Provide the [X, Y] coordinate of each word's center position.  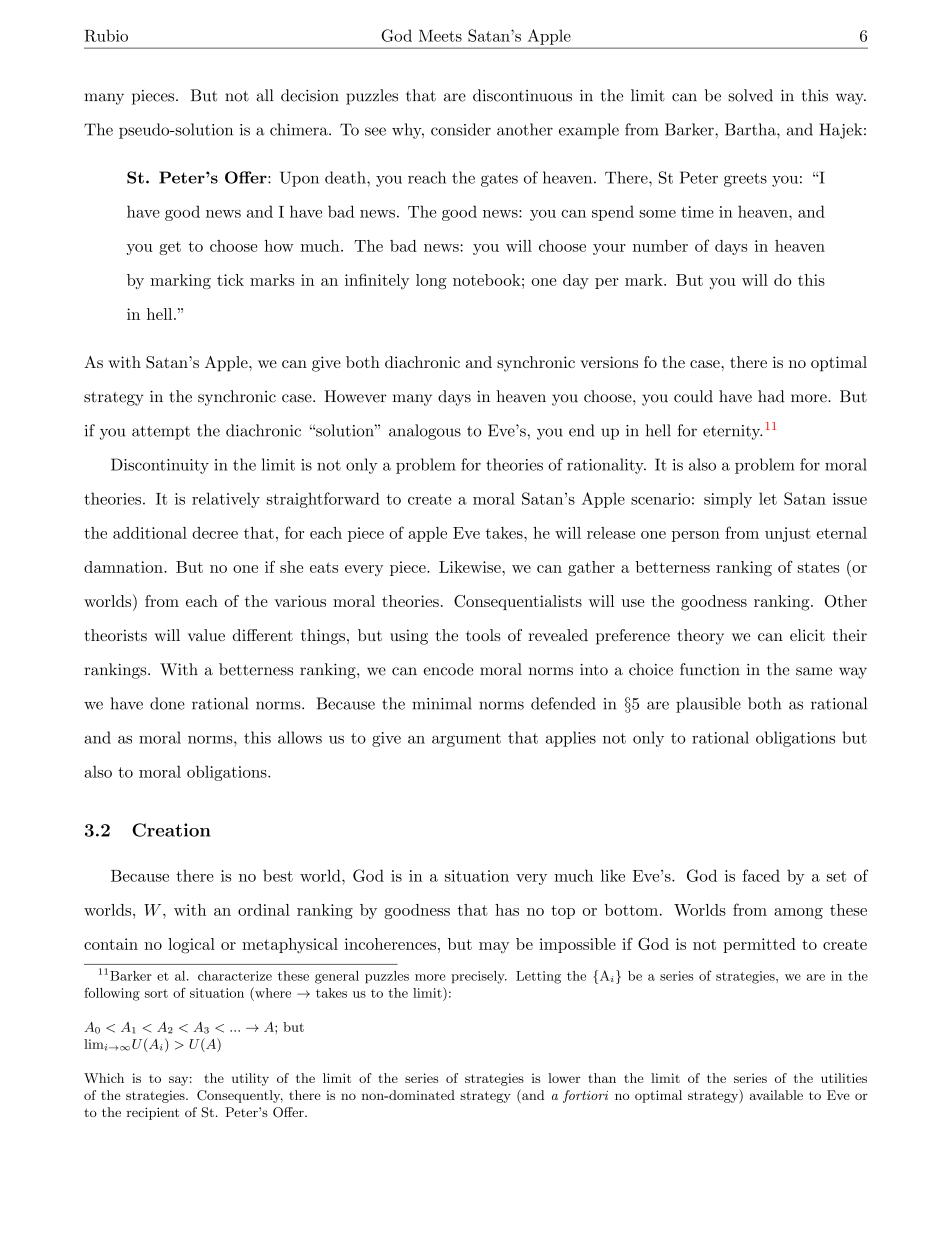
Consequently [240, 1096]
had [771, 396]
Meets [440, 36]
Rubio [106, 35]
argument [466, 740]
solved [750, 95]
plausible [708, 705]
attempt [161, 433]
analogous [425, 432]
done [167, 703]
